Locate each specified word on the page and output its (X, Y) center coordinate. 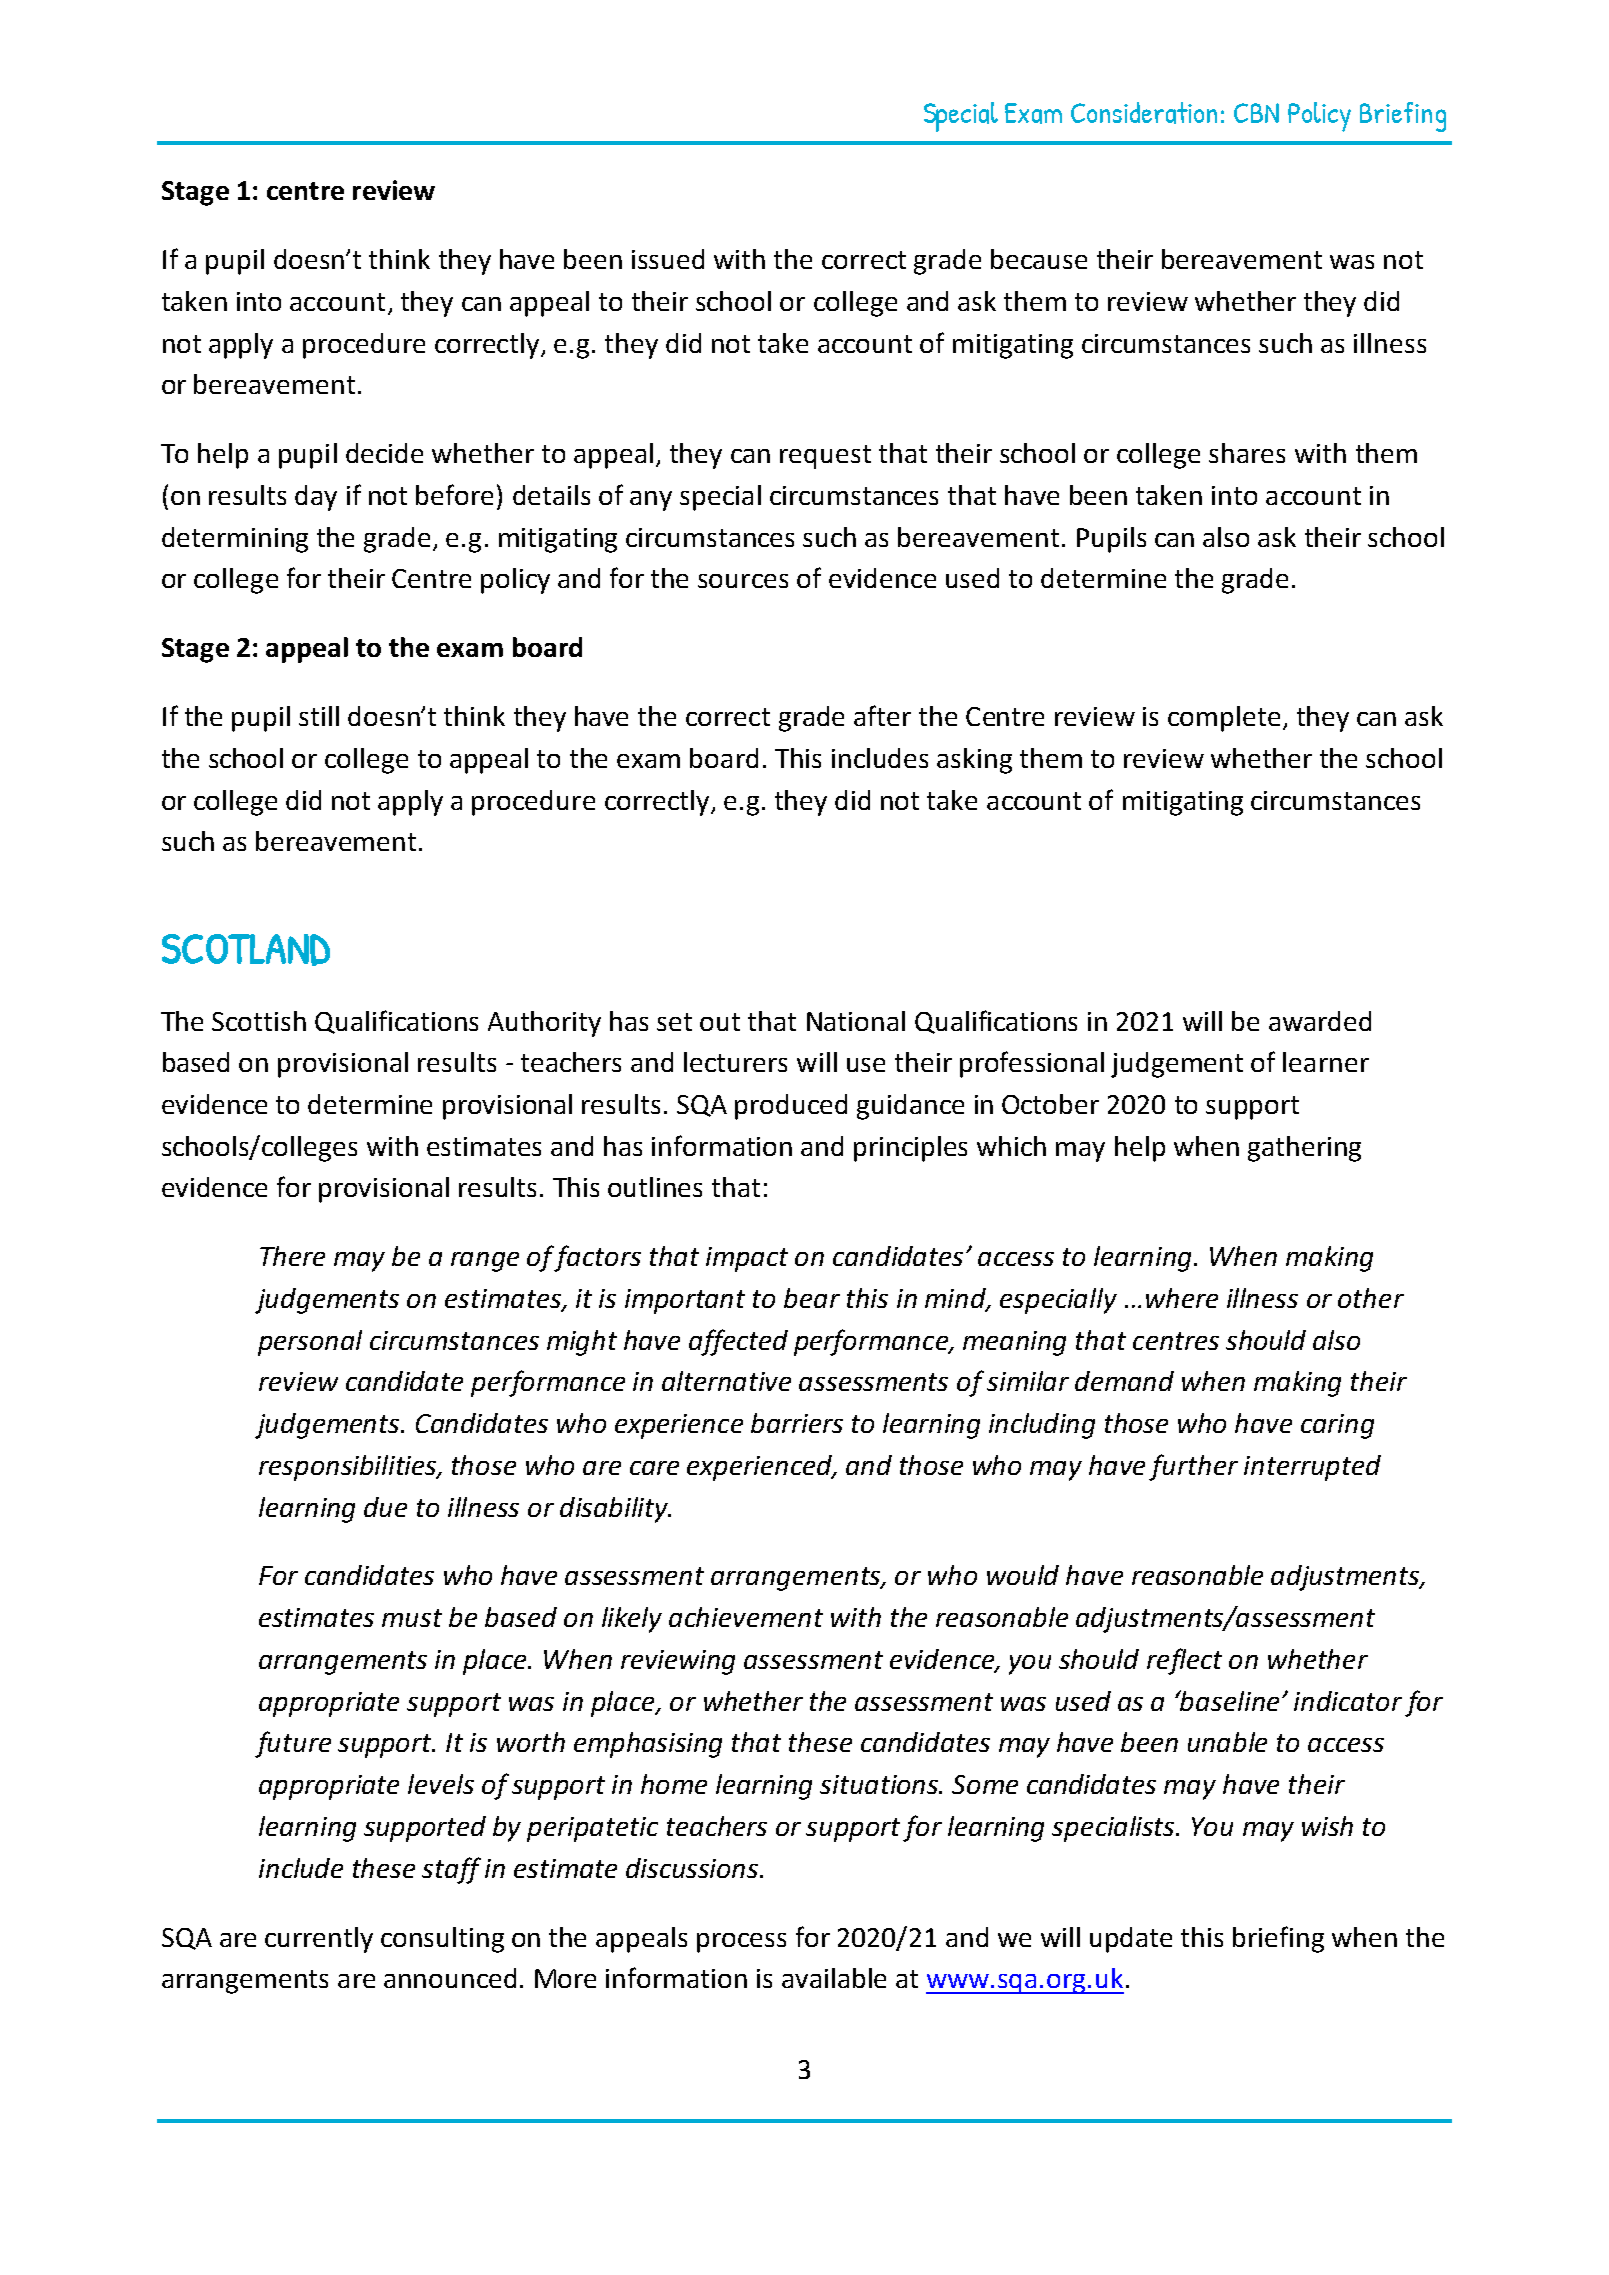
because (1039, 259)
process (741, 1943)
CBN (1256, 113)
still (319, 716)
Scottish (259, 1021)
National (856, 1021)
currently (319, 1940)
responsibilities (349, 1468)
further (1193, 1467)
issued (668, 259)
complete (1224, 719)
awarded (1320, 1021)
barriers (797, 1423)
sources (743, 581)
